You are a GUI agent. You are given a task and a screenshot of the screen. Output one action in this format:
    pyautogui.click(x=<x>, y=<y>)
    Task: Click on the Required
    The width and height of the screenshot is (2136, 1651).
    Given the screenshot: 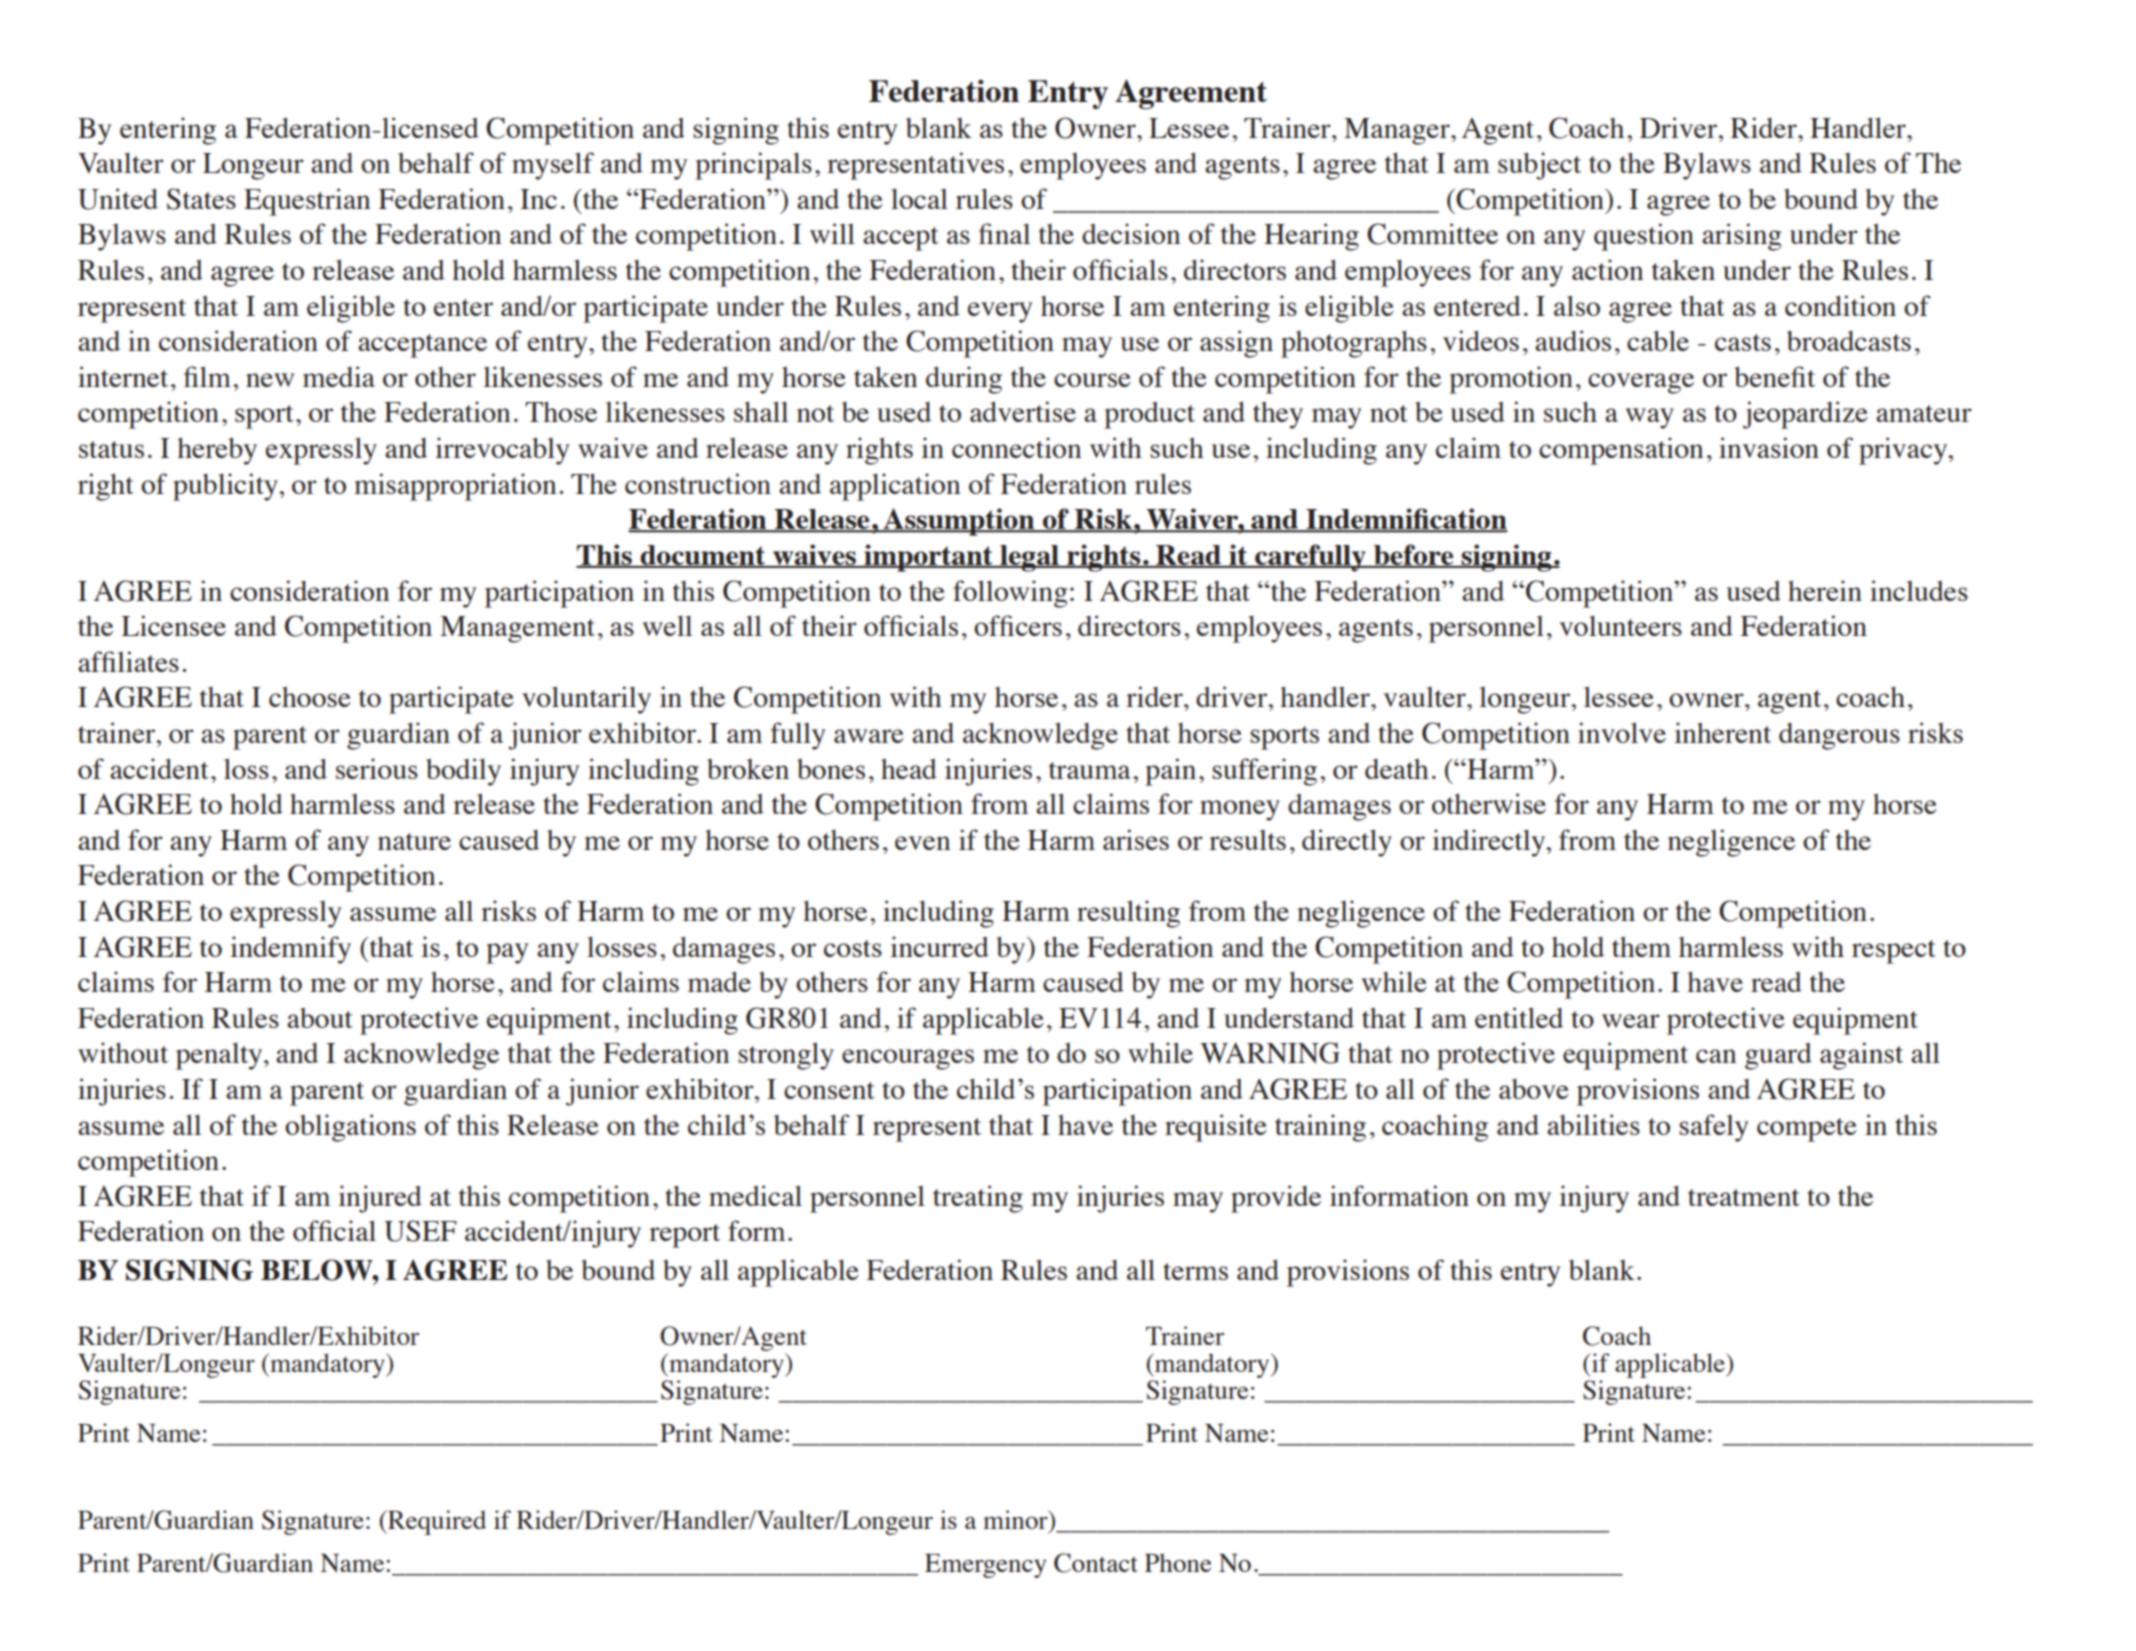 What is the action you would take?
    pyautogui.click(x=436, y=1522)
